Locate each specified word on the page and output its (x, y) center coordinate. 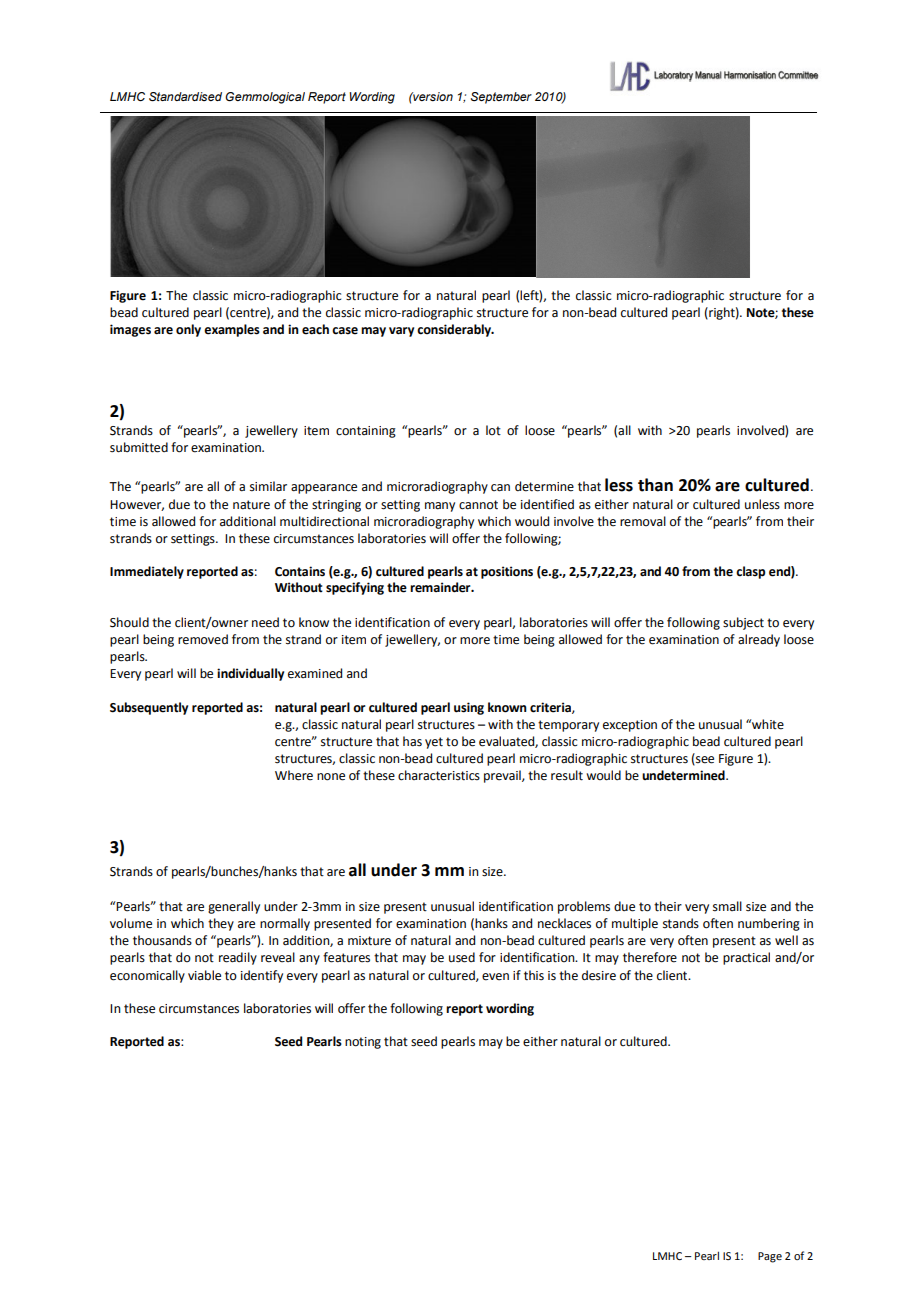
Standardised (185, 97)
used (462, 957)
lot (493, 430)
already (759, 640)
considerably (455, 330)
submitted (139, 447)
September (501, 98)
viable (204, 975)
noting (363, 1043)
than (655, 485)
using (469, 708)
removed (203, 639)
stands (681, 923)
